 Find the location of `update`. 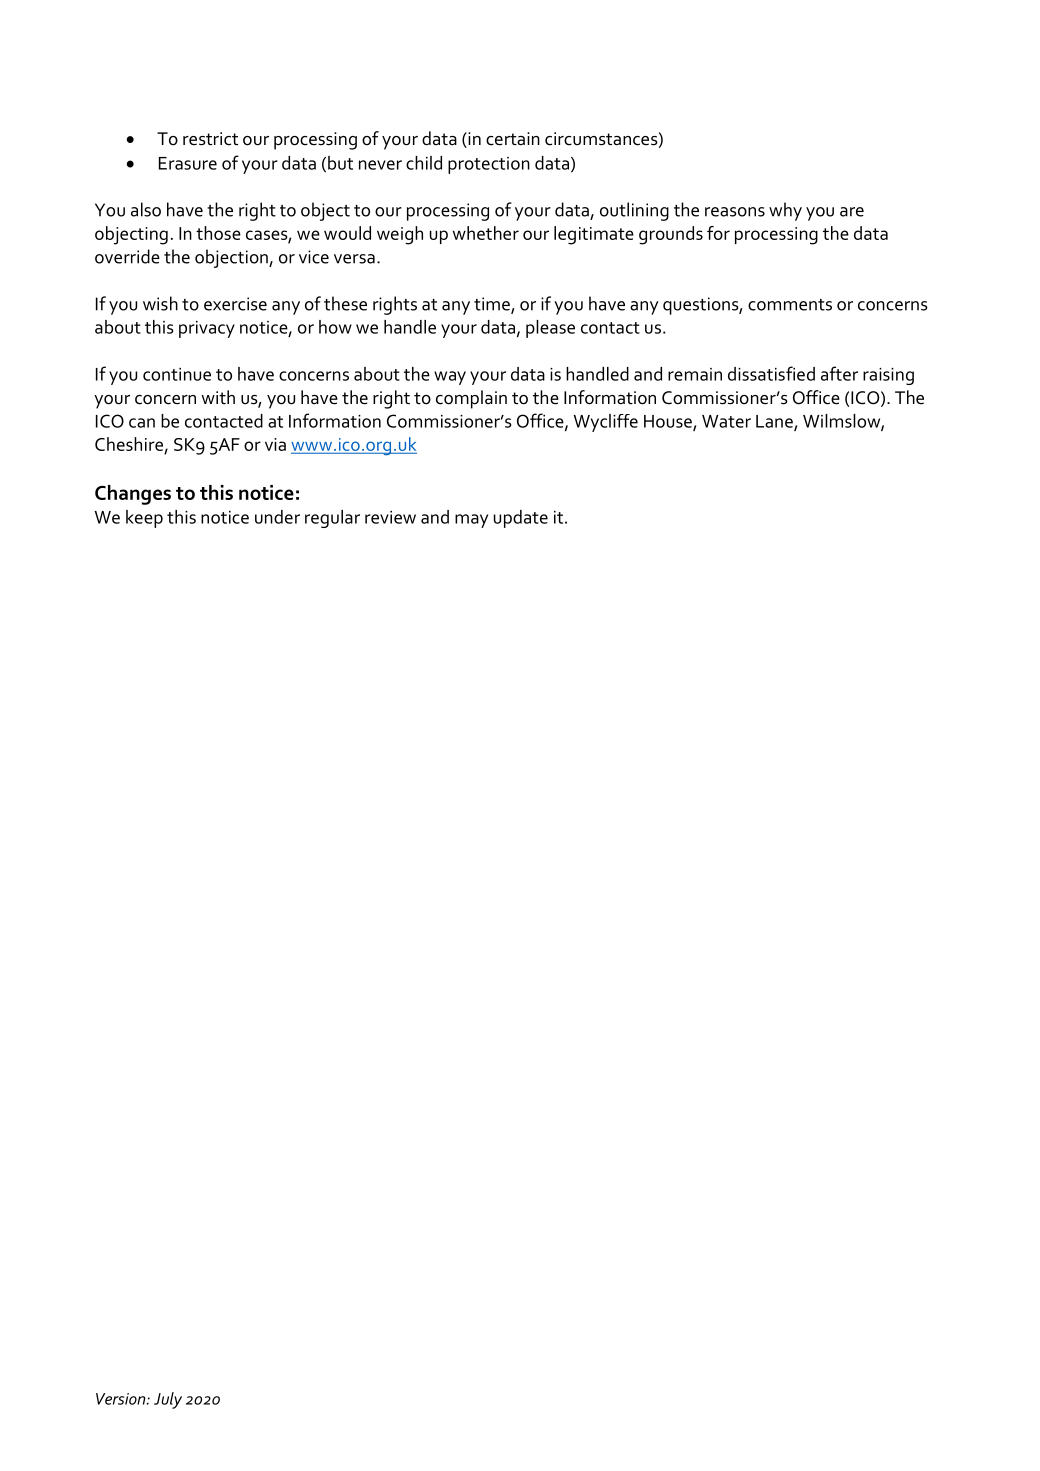

update is located at coordinates (521, 519).
